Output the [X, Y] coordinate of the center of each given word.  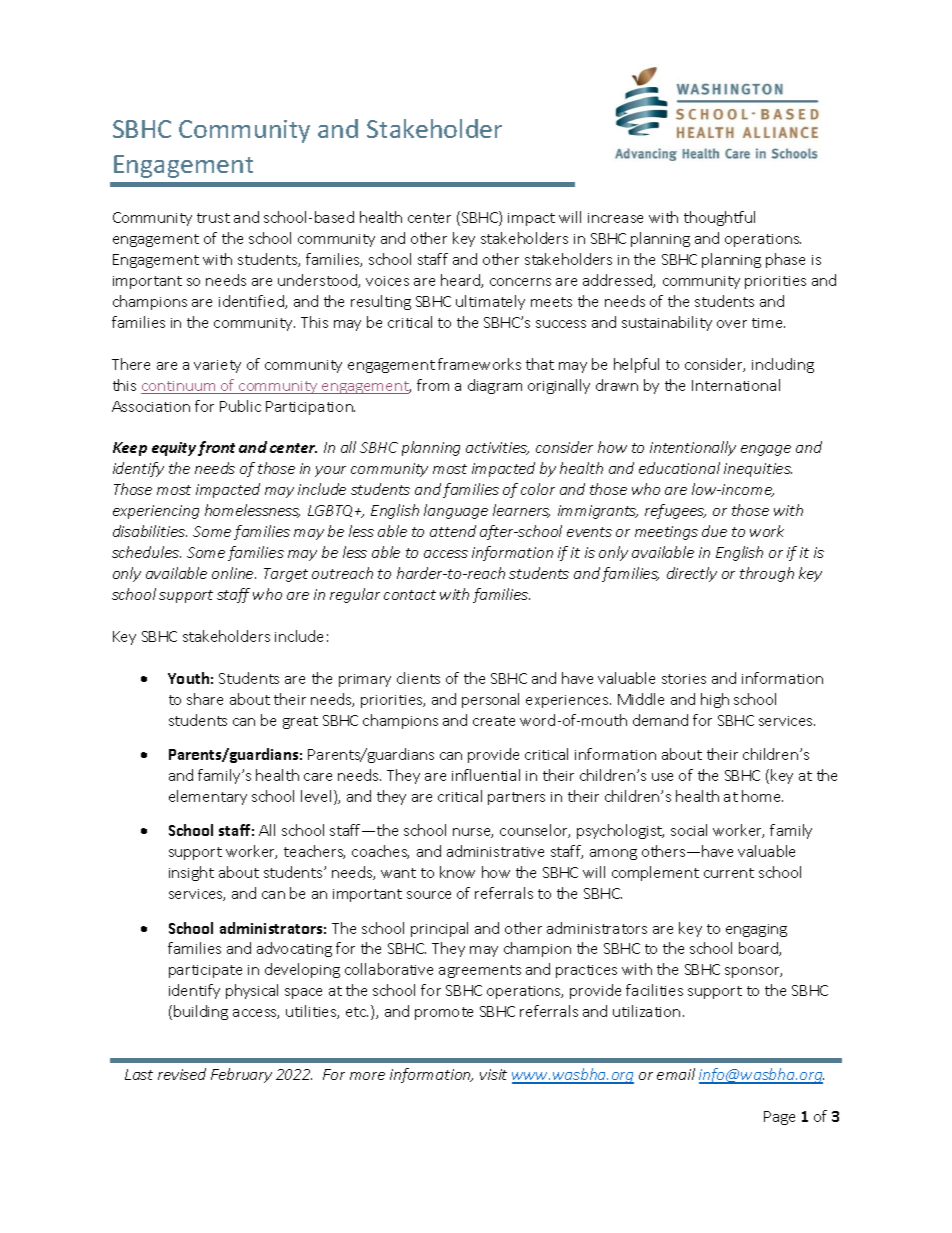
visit [493, 1074]
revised [182, 1074]
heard [461, 281]
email [676, 1074]
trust [213, 218]
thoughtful [719, 218]
